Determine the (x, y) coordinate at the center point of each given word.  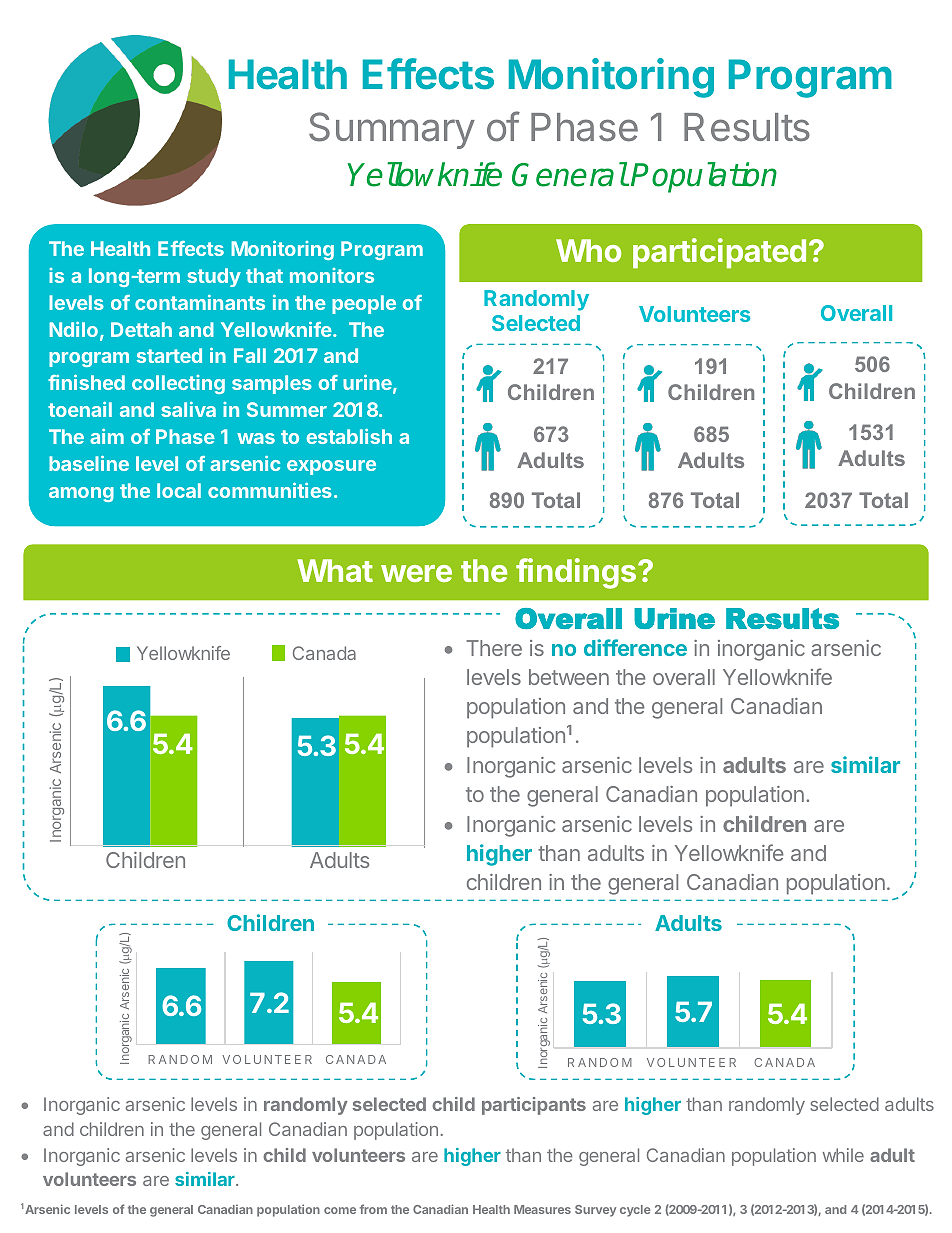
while (843, 1155)
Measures (542, 1209)
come (340, 1210)
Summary (392, 130)
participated (719, 253)
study (214, 277)
